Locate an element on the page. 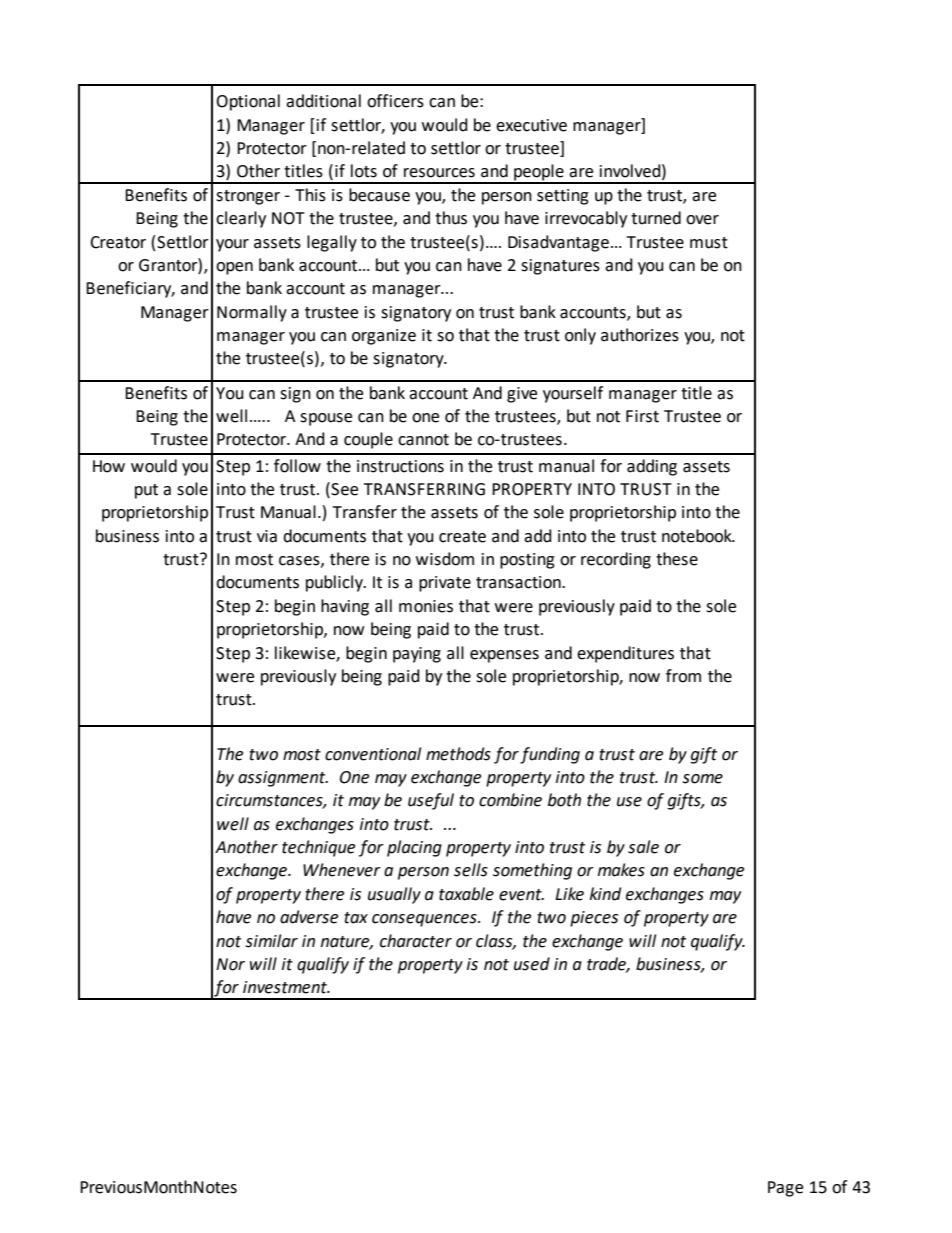  adding is located at coordinates (652, 467).
